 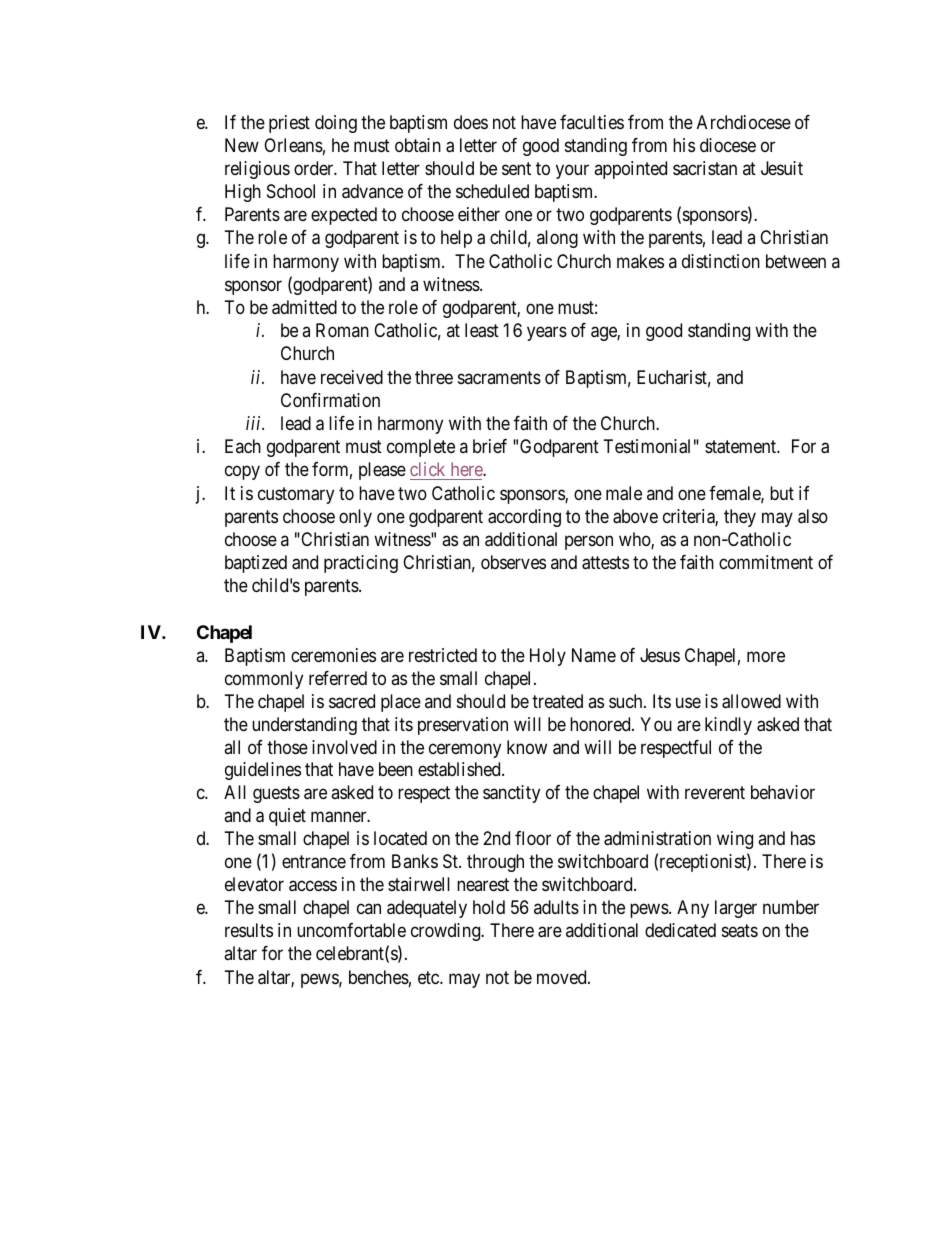 I want to click on sent, so click(x=516, y=168).
